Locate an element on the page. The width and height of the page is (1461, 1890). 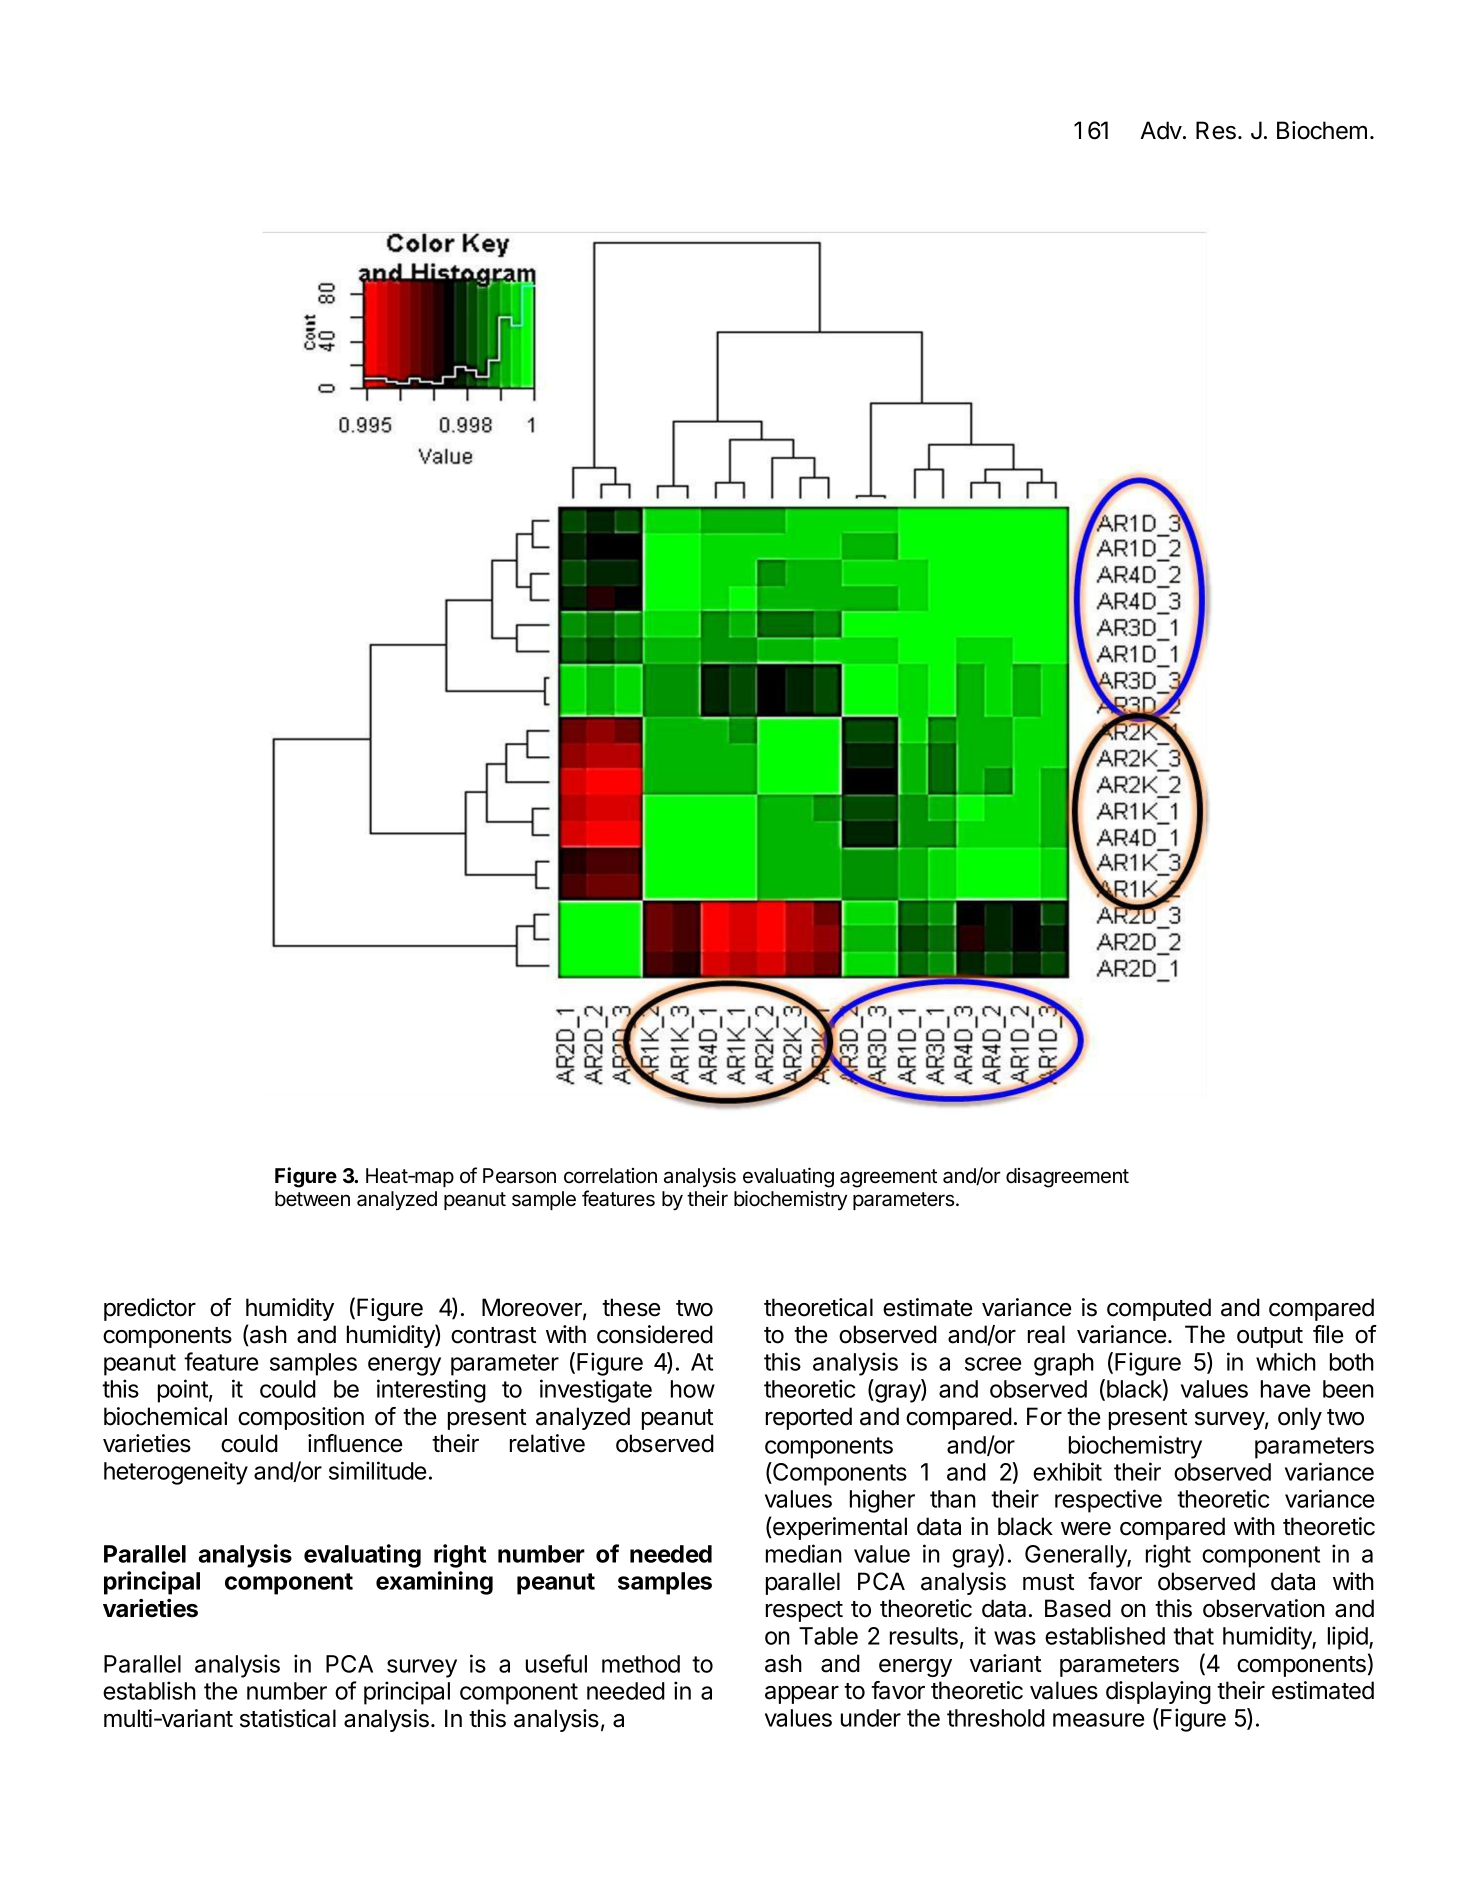
statistical is located at coordinates (288, 1718).
